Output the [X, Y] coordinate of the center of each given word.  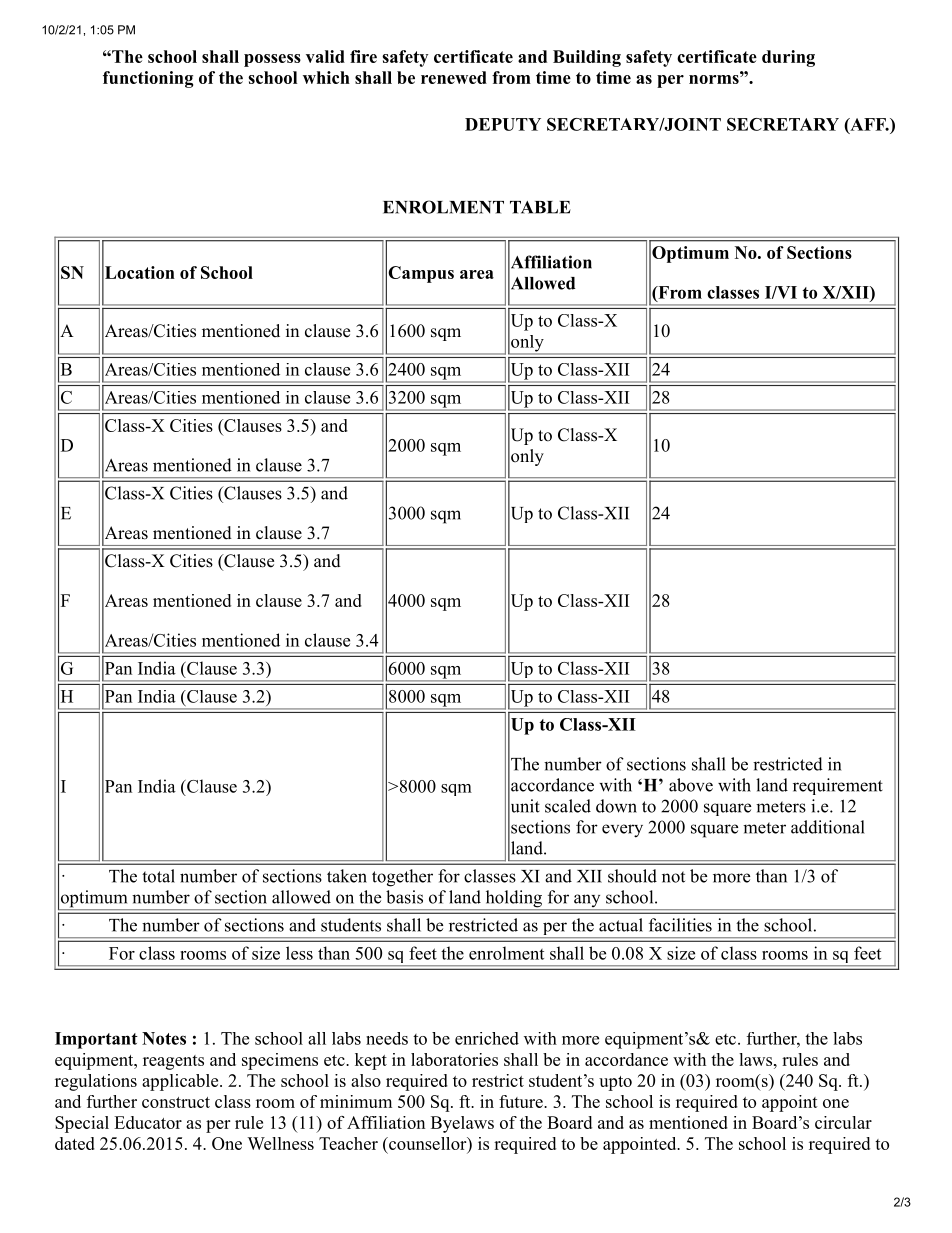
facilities [680, 925]
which [326, 77]
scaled [568, 806]
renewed [454, 77]
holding [513, 900]
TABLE [540, 207]
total [158, 876]
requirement [838, 786]
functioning [148, 79]
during [788, 58]
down [616, 806]
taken [347, 876]
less [299, 953]
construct [176, 1102]
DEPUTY [503, 124]
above [691, 785]
